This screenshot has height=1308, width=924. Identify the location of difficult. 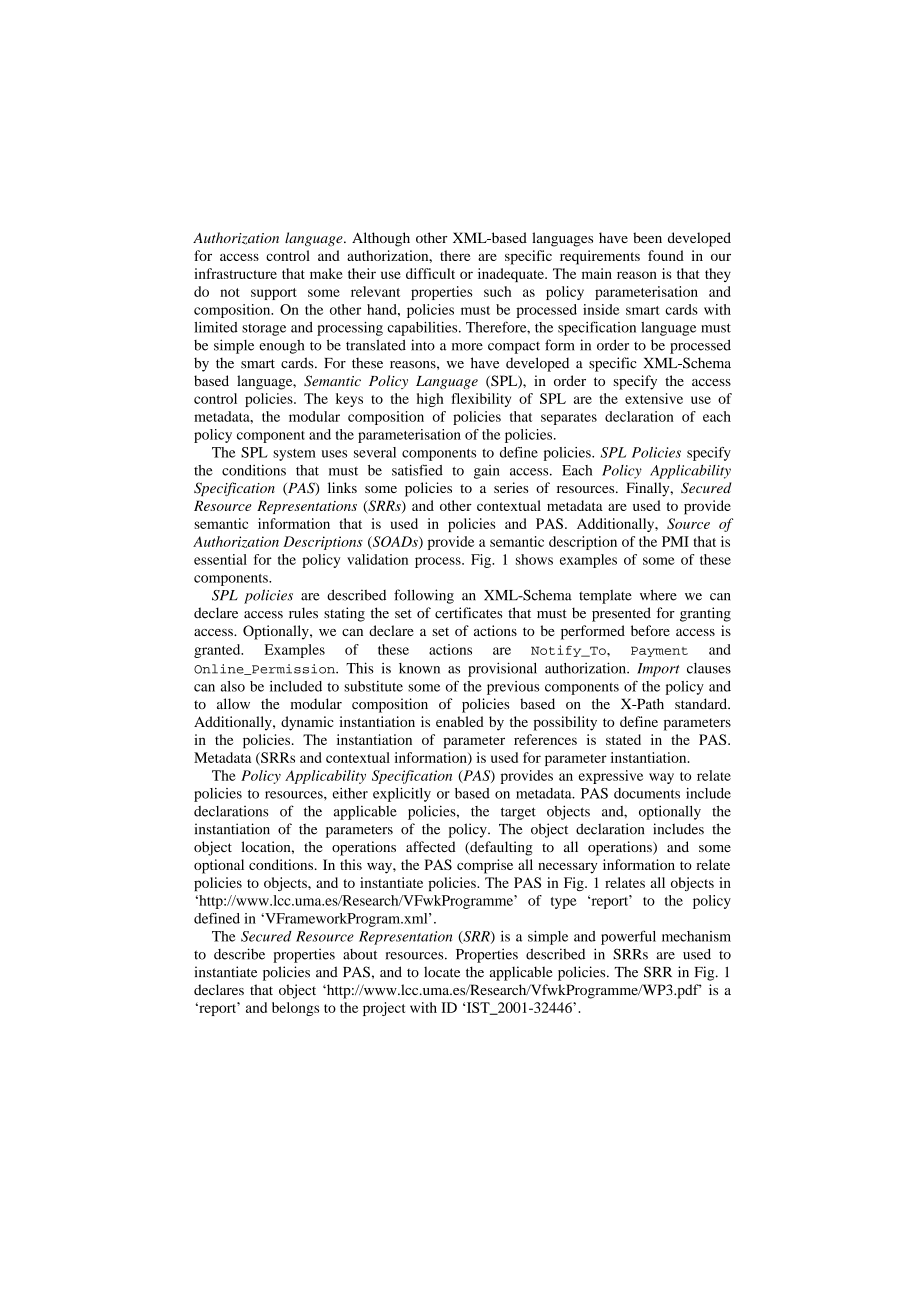
(430, 273).
